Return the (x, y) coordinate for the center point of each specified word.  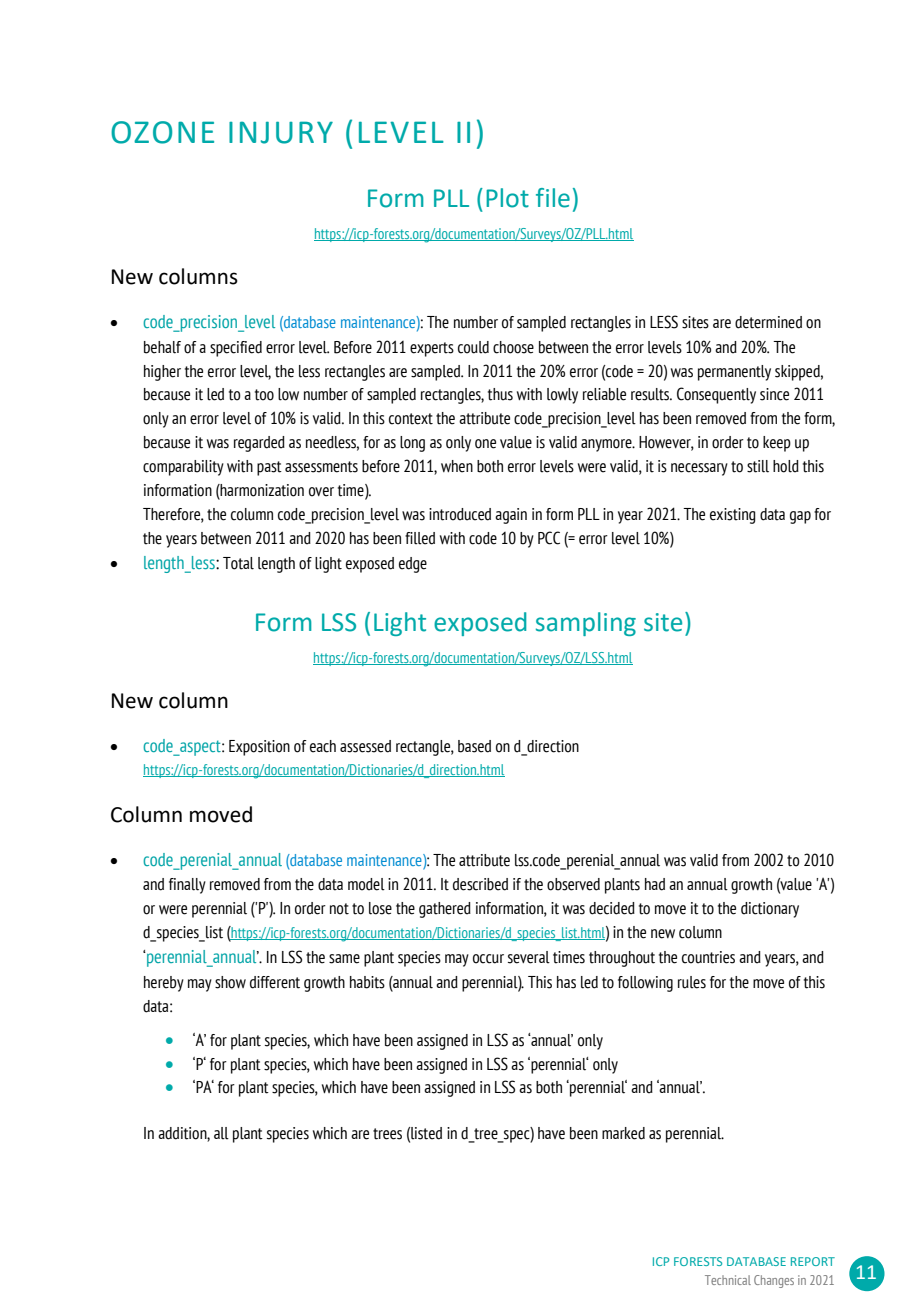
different (275, 982)
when (457, 466)
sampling (586, 624)
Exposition (259, 748)
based (474, 746)
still (758, 466)
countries (708, 957)
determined (768, 322)
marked (623, 1133)
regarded (259, 444)
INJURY (281, 132)
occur (488, 959)
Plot (507, 198)
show (230, 982)
